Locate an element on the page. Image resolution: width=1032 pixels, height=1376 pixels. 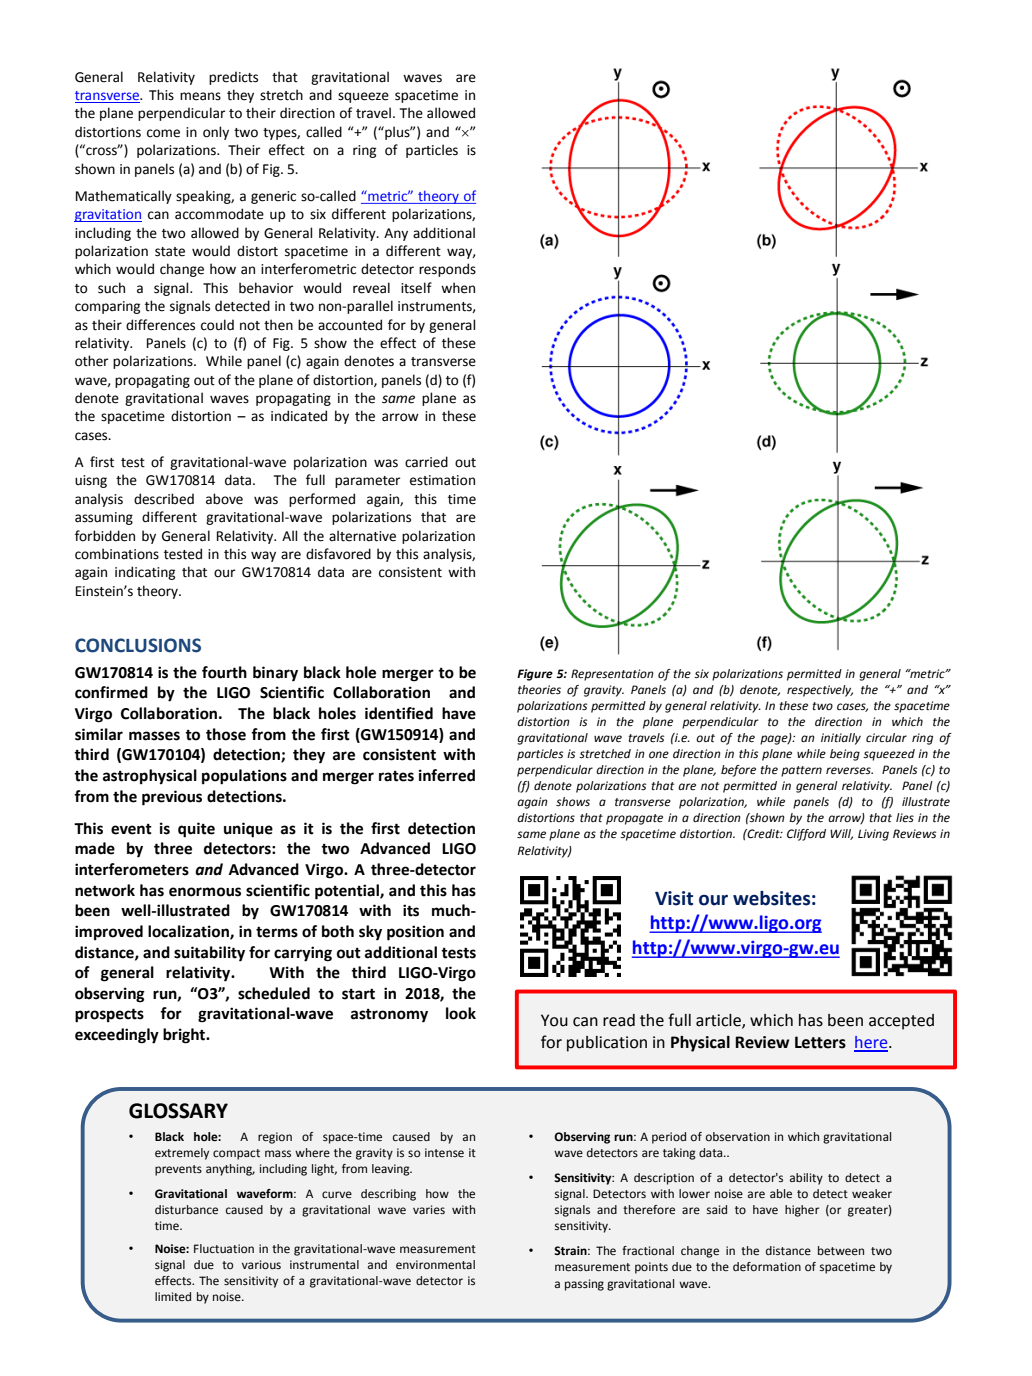
respectively is located at coordinates (820, 691).
